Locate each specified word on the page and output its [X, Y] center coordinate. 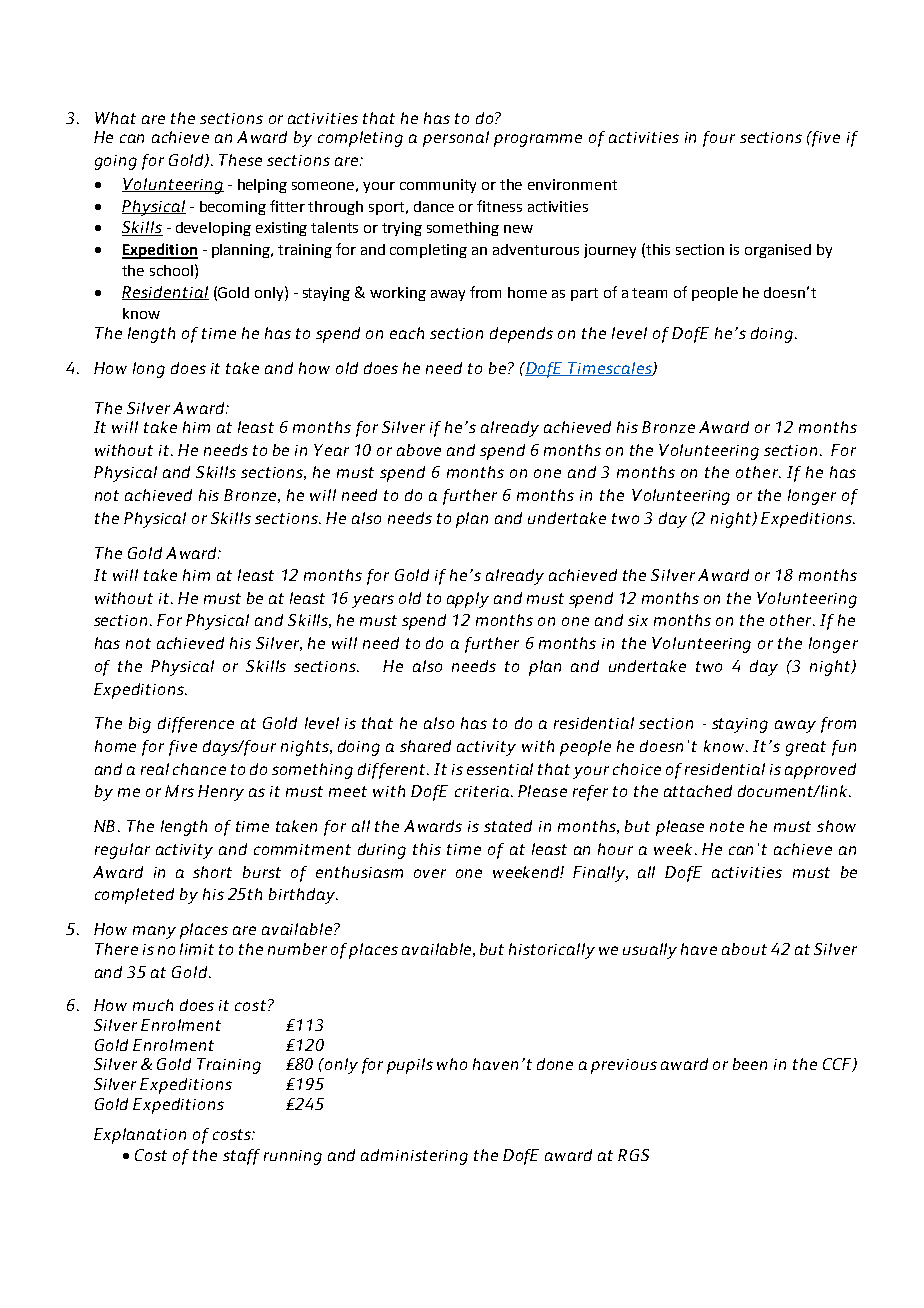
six [638, 620]
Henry [221, 793]
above [419, 450]
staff [241, 1157]
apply [468, 600]
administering [414, 1157]
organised [778, 251]
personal [456, 139]
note [727, 826]
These [240, 160]
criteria [482, 791]
